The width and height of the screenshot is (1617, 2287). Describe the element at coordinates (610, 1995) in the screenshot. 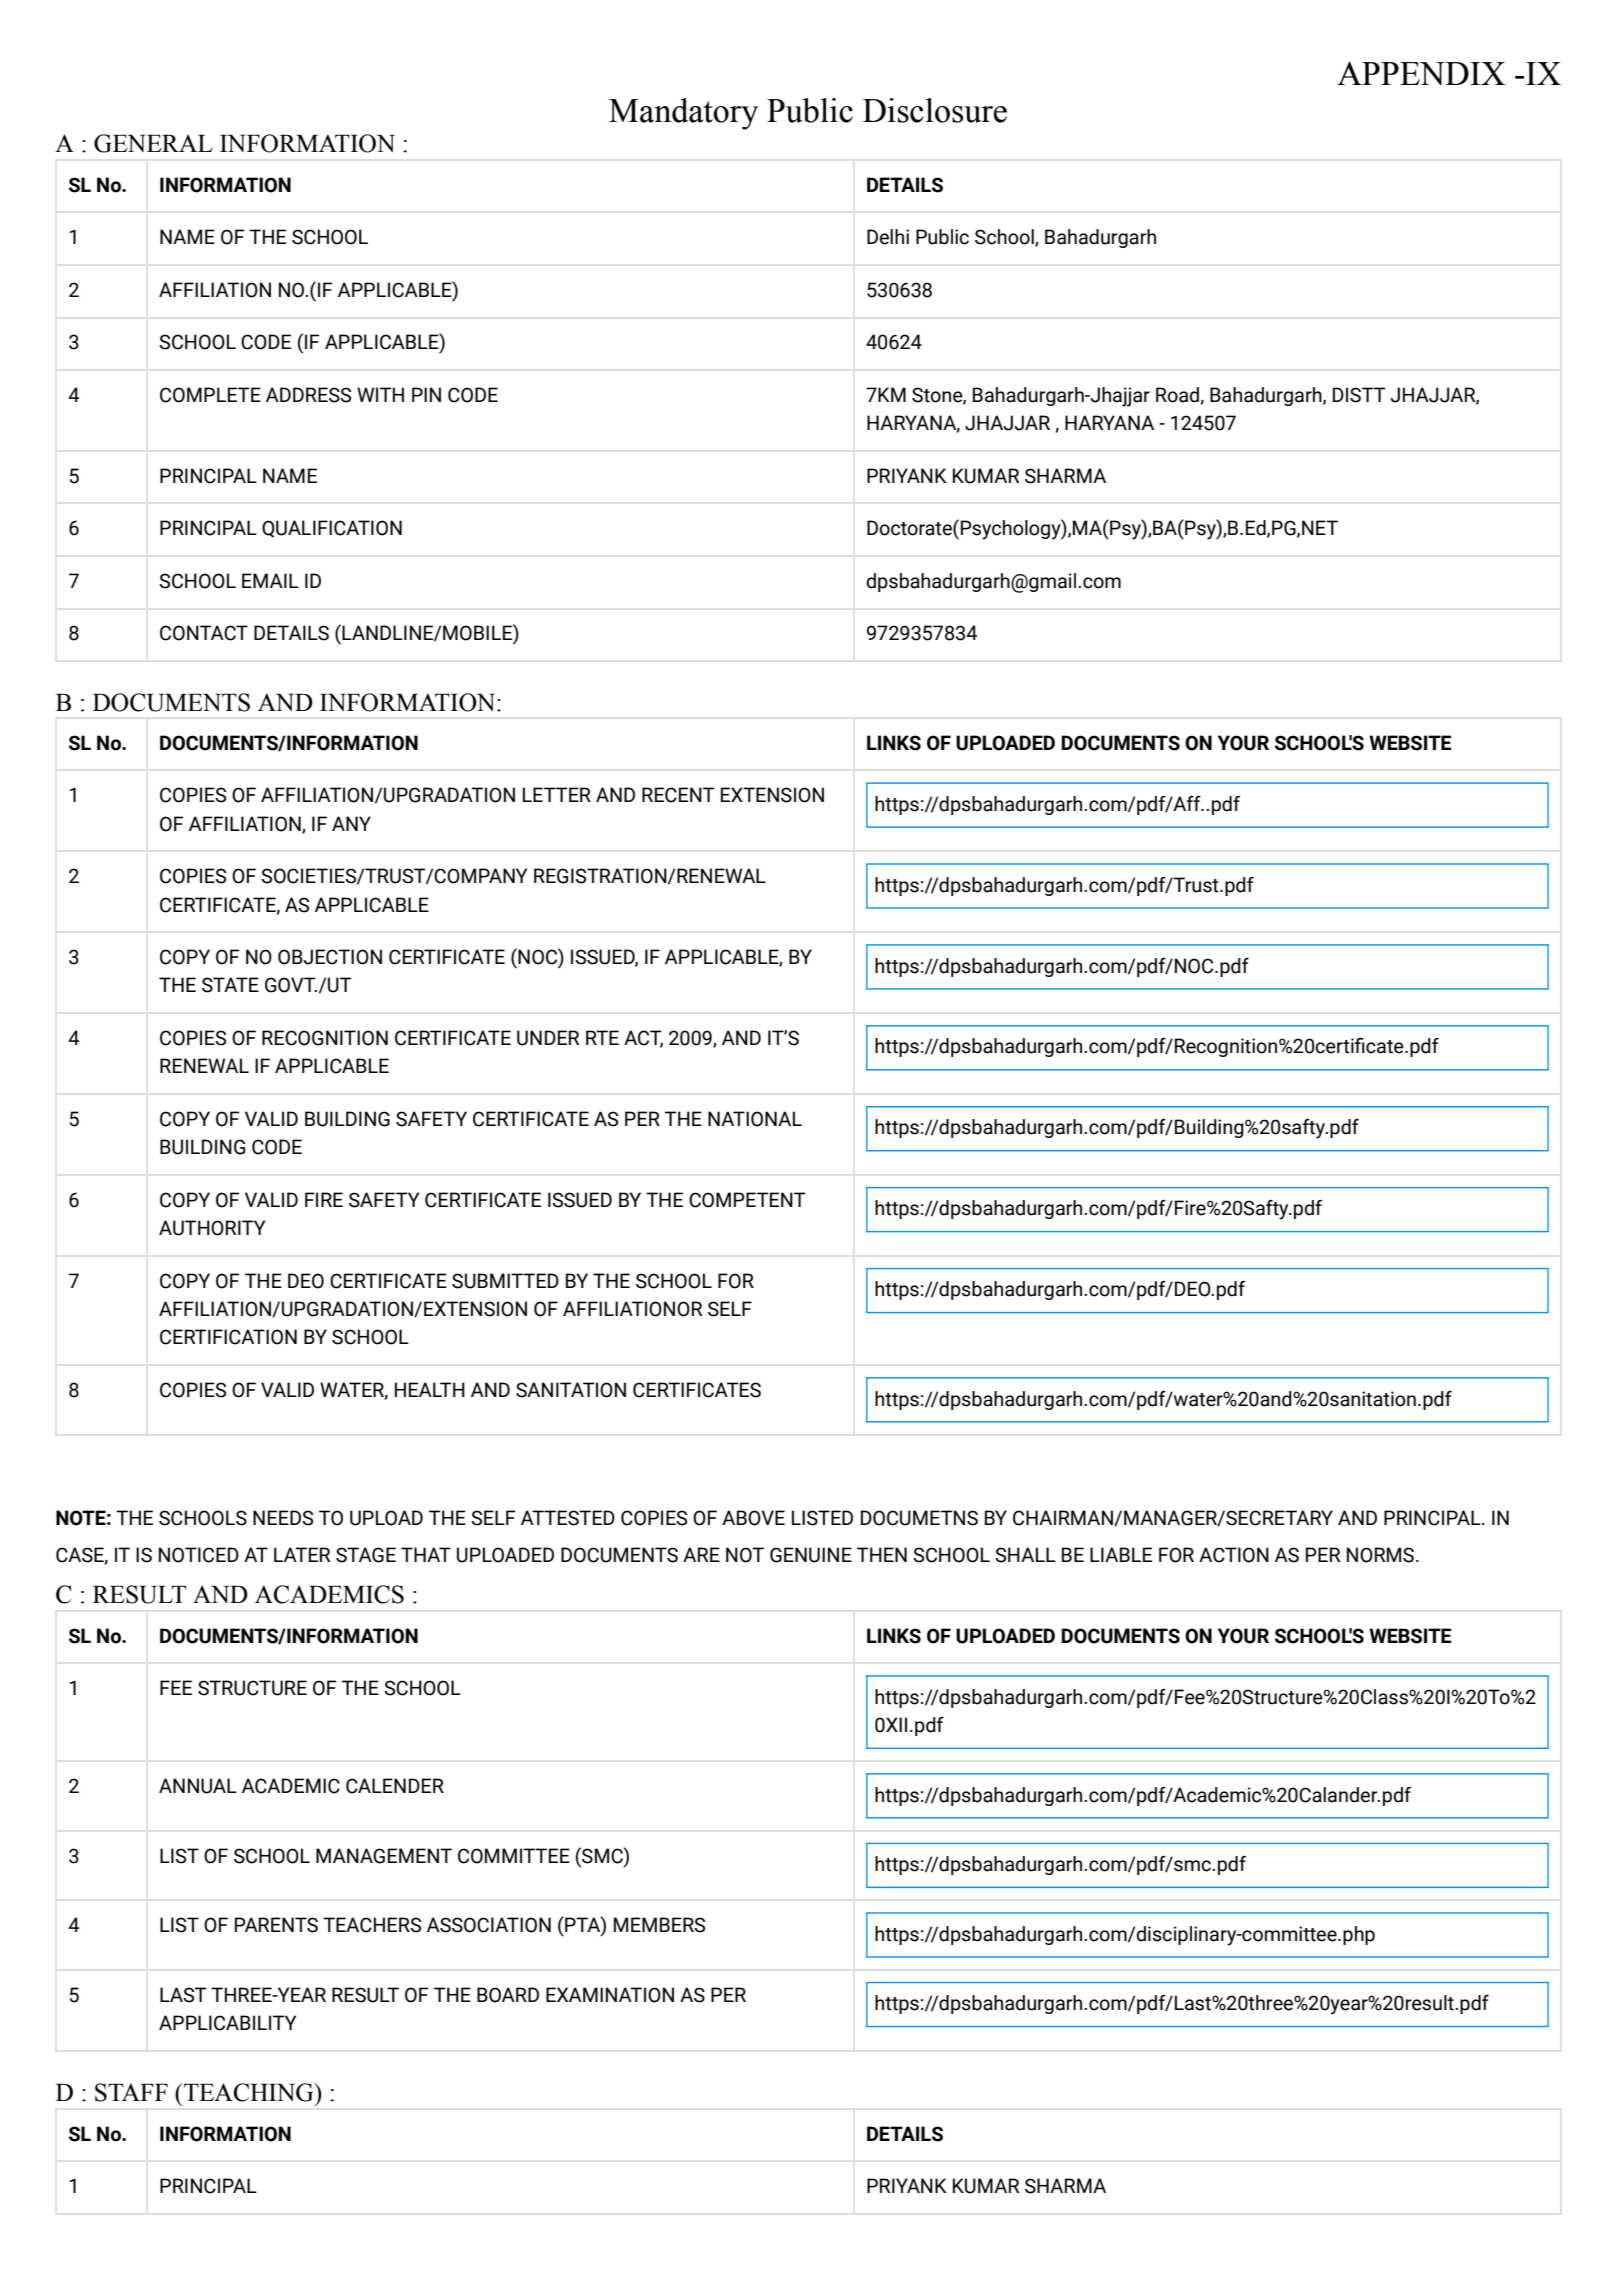

I see `EXAMINATION` at that location.
